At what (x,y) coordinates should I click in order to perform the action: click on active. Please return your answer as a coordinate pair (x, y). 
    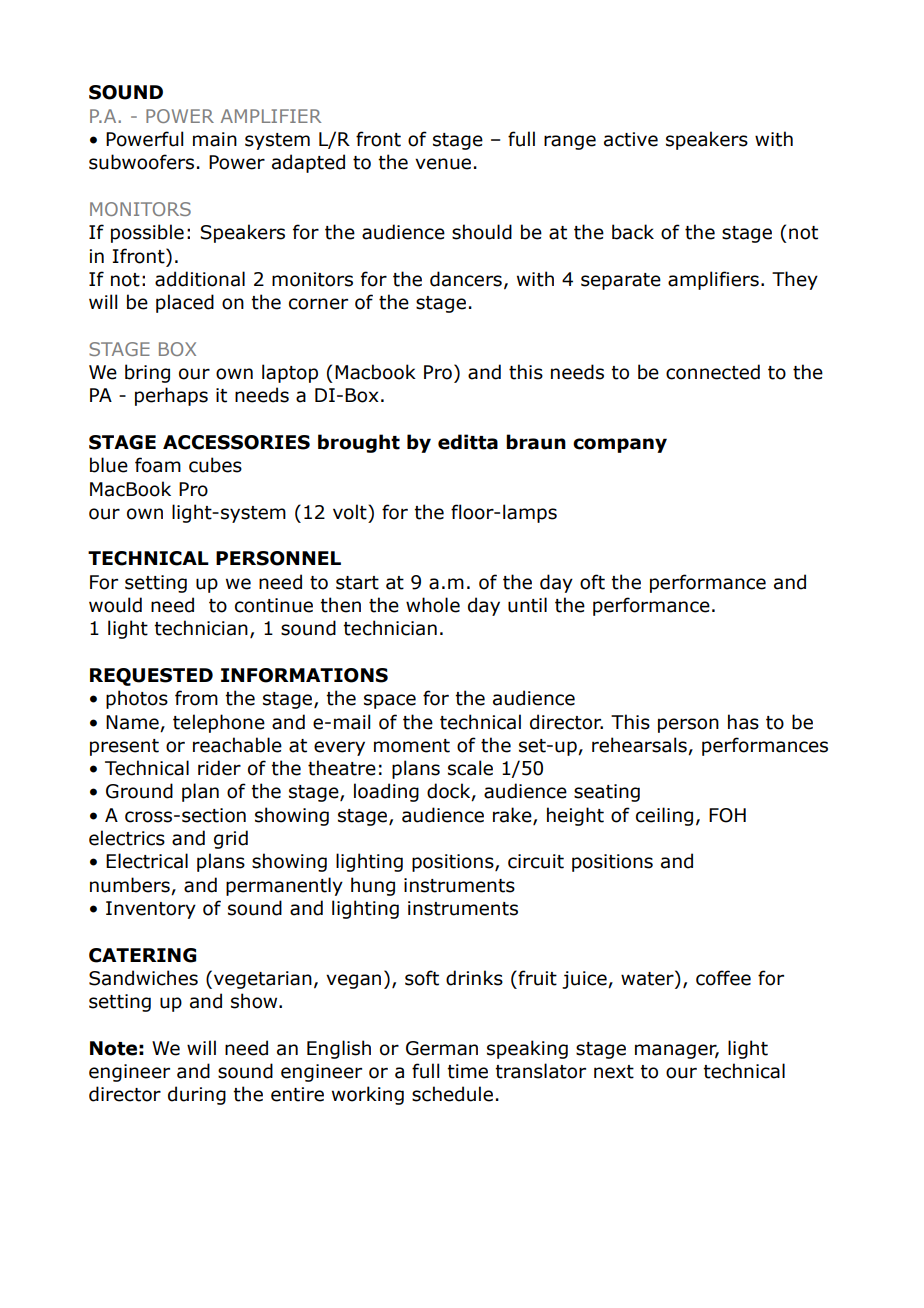
    Looking at the image, I should click on (631, 139).
